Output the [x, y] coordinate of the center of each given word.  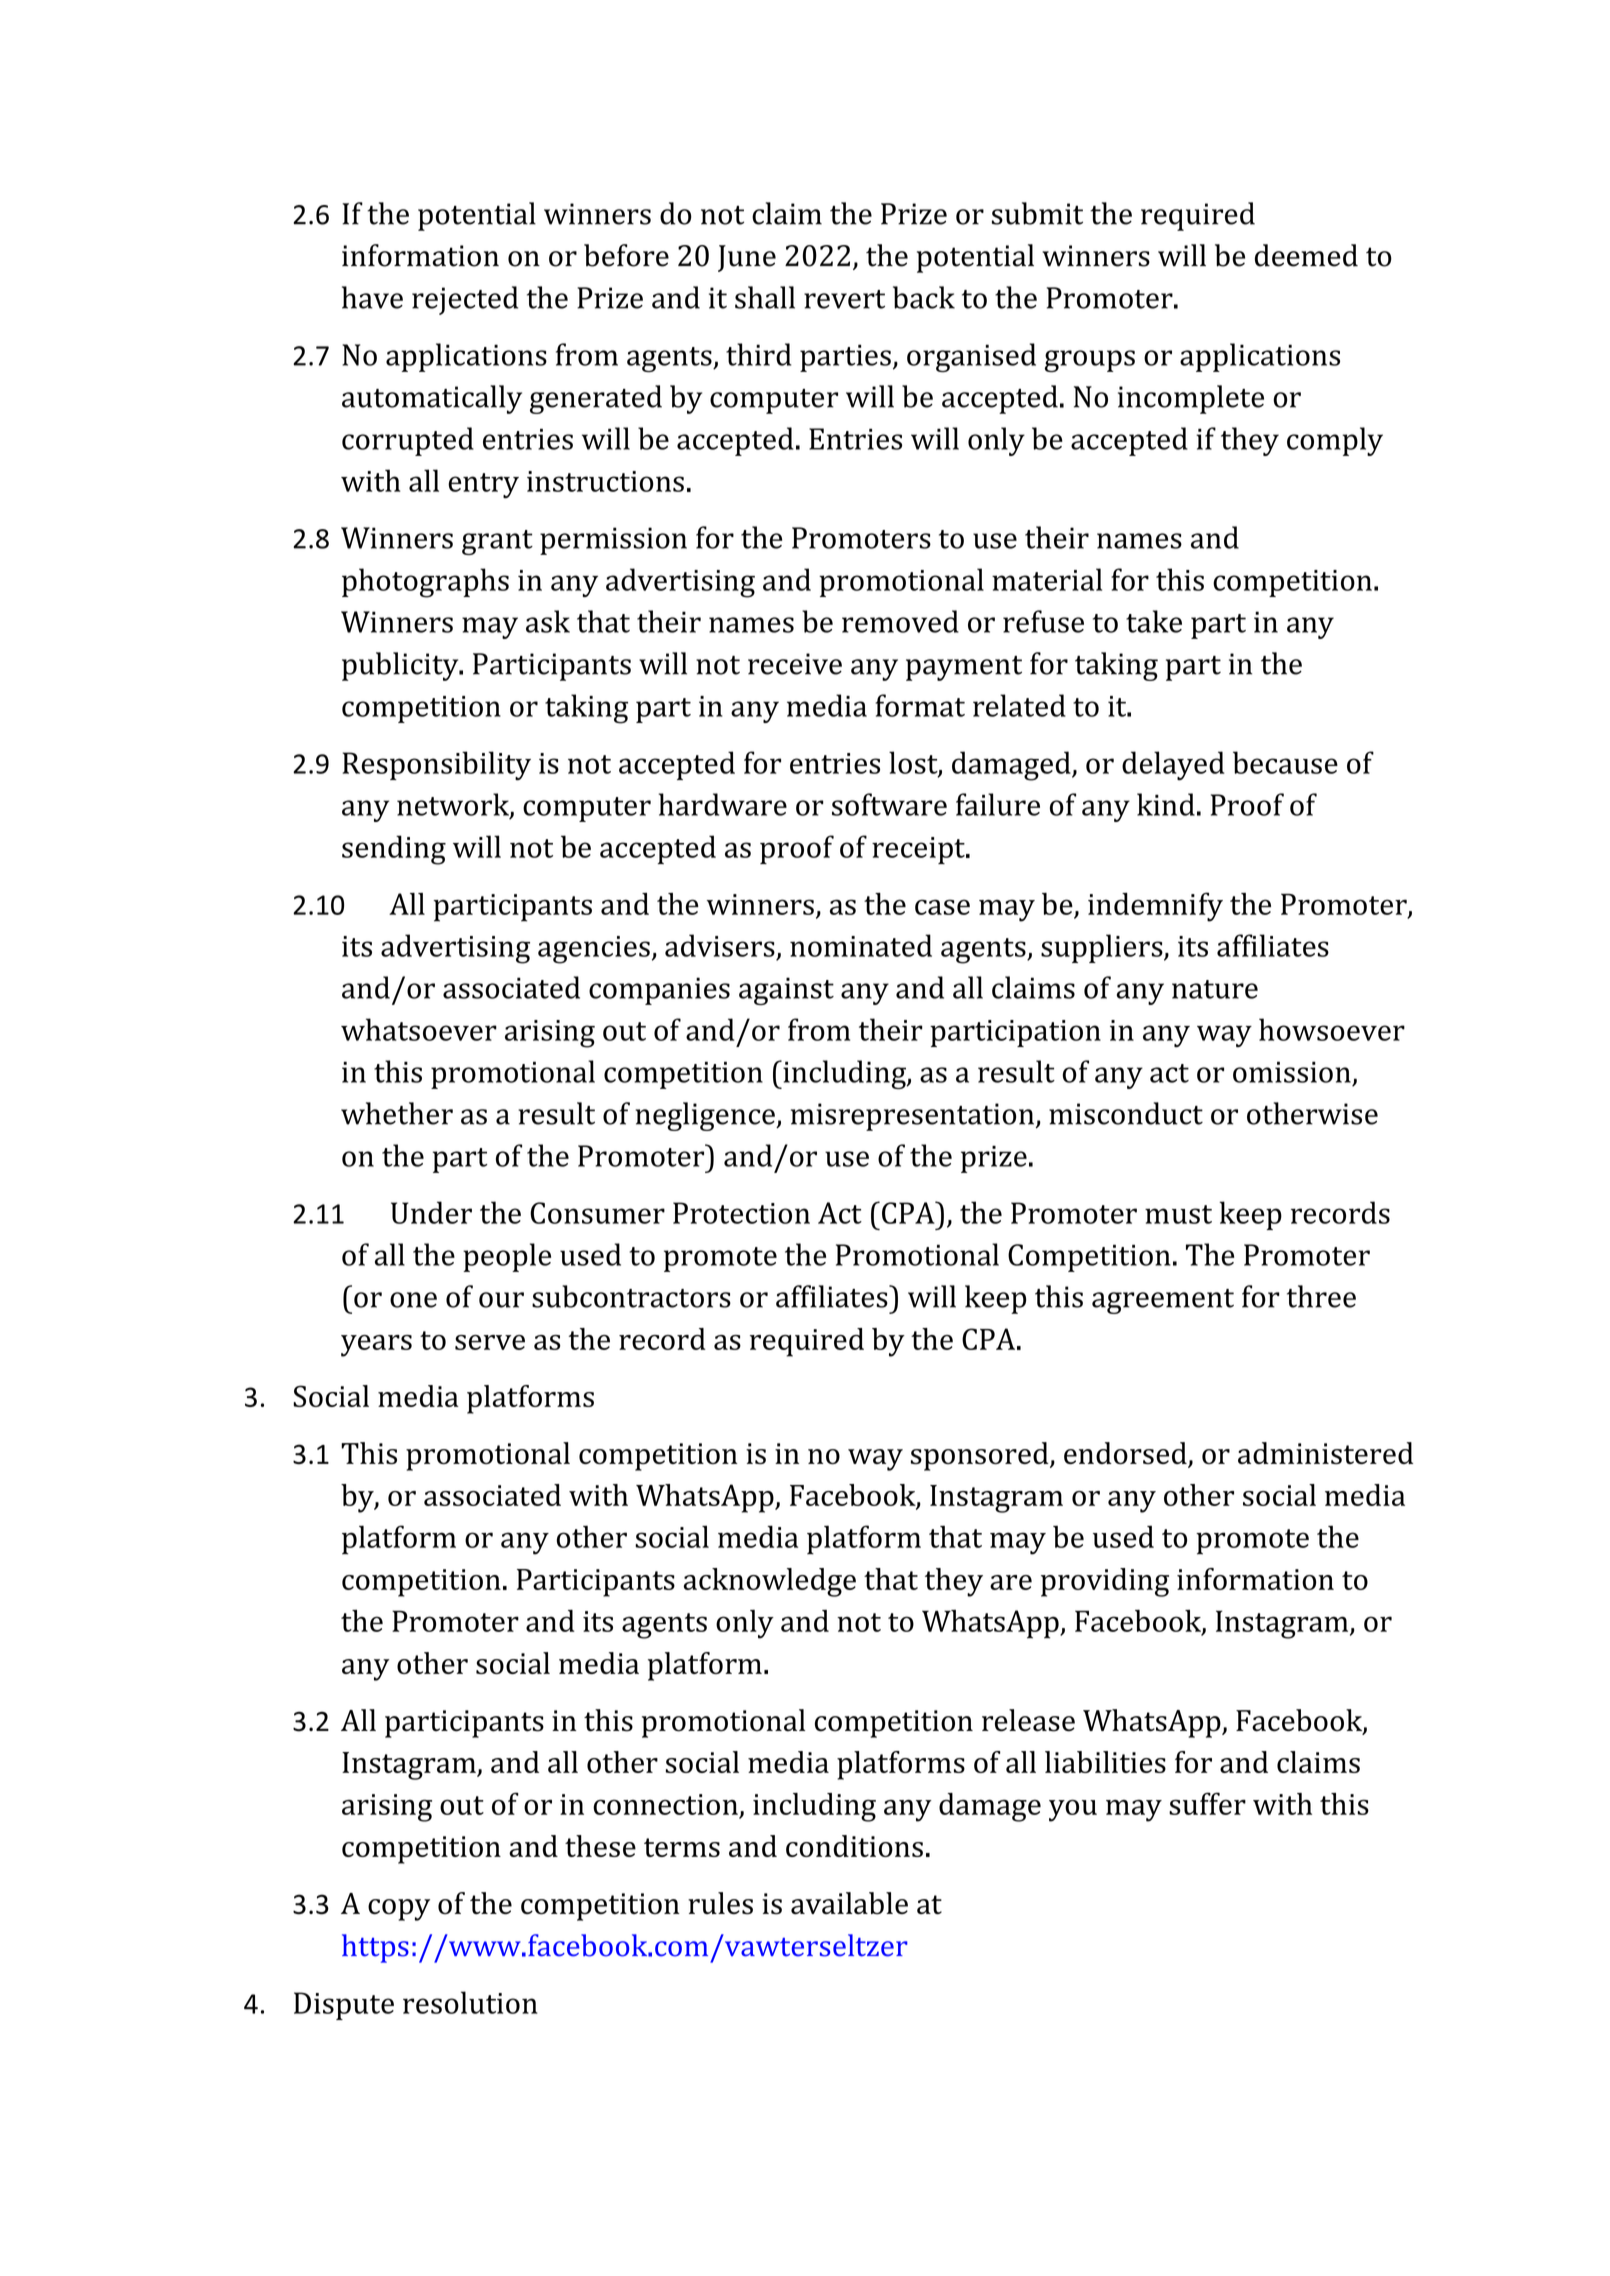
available [849, 1903]
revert [844, 299]
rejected [465, 300]
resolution [470, 2002]
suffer [1207, 1803]
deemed [1306, 255]
